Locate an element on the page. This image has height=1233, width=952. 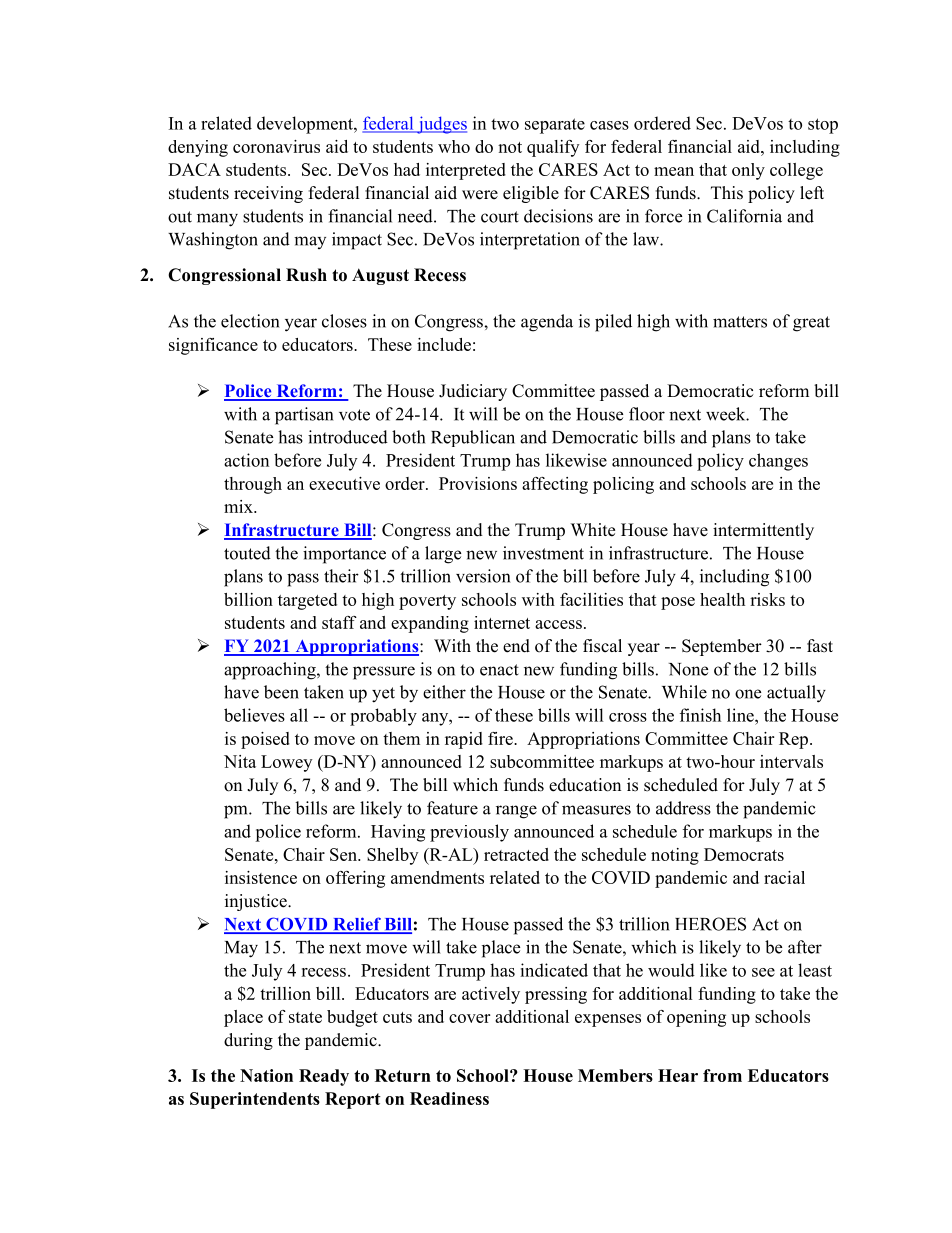
targeted is located at coordinates (307, 601).
